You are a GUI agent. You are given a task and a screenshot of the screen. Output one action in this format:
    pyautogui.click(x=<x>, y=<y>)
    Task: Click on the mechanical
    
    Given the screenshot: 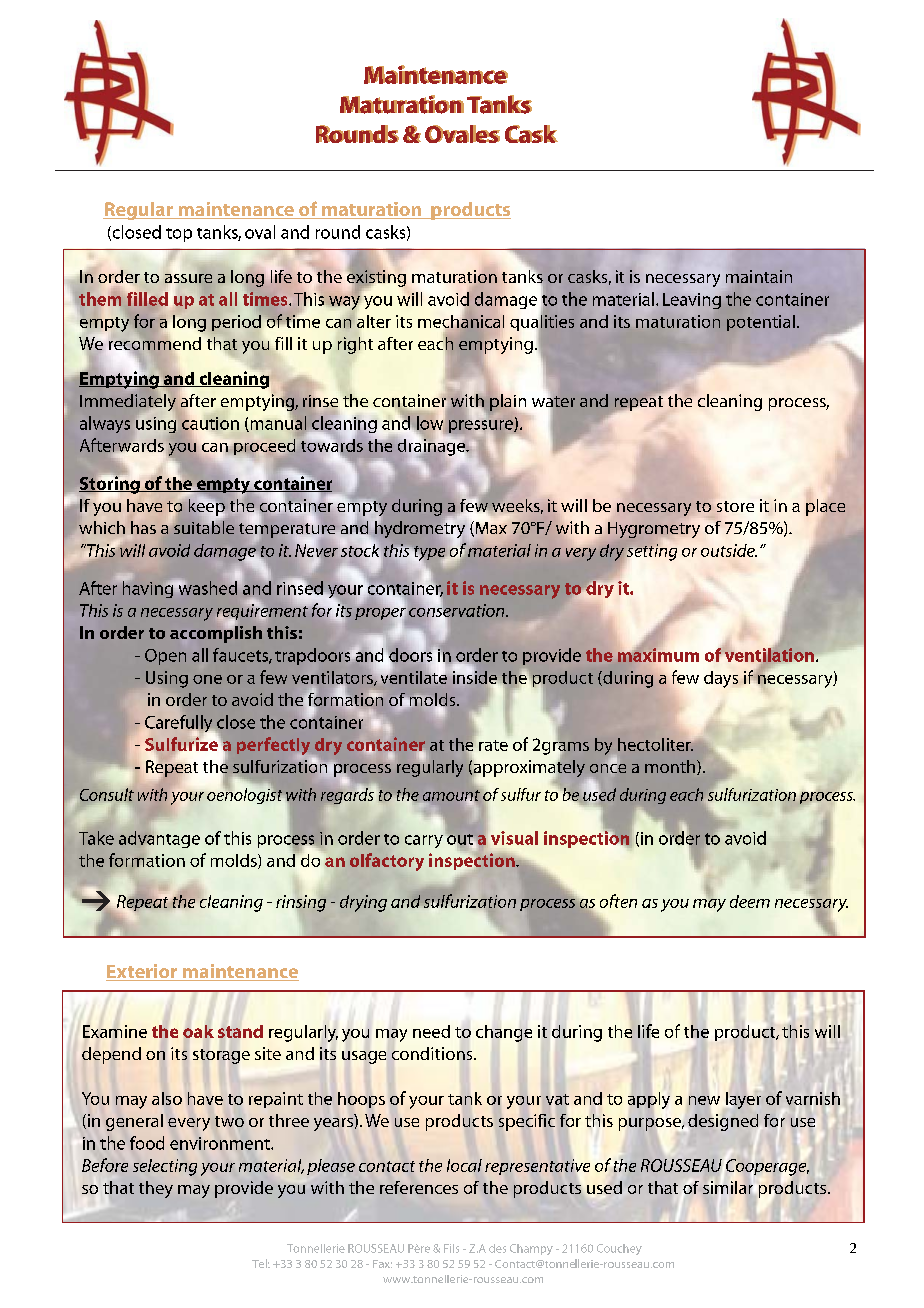 What is the action you would take?
    pyautogui.click(x=461, y=322)
